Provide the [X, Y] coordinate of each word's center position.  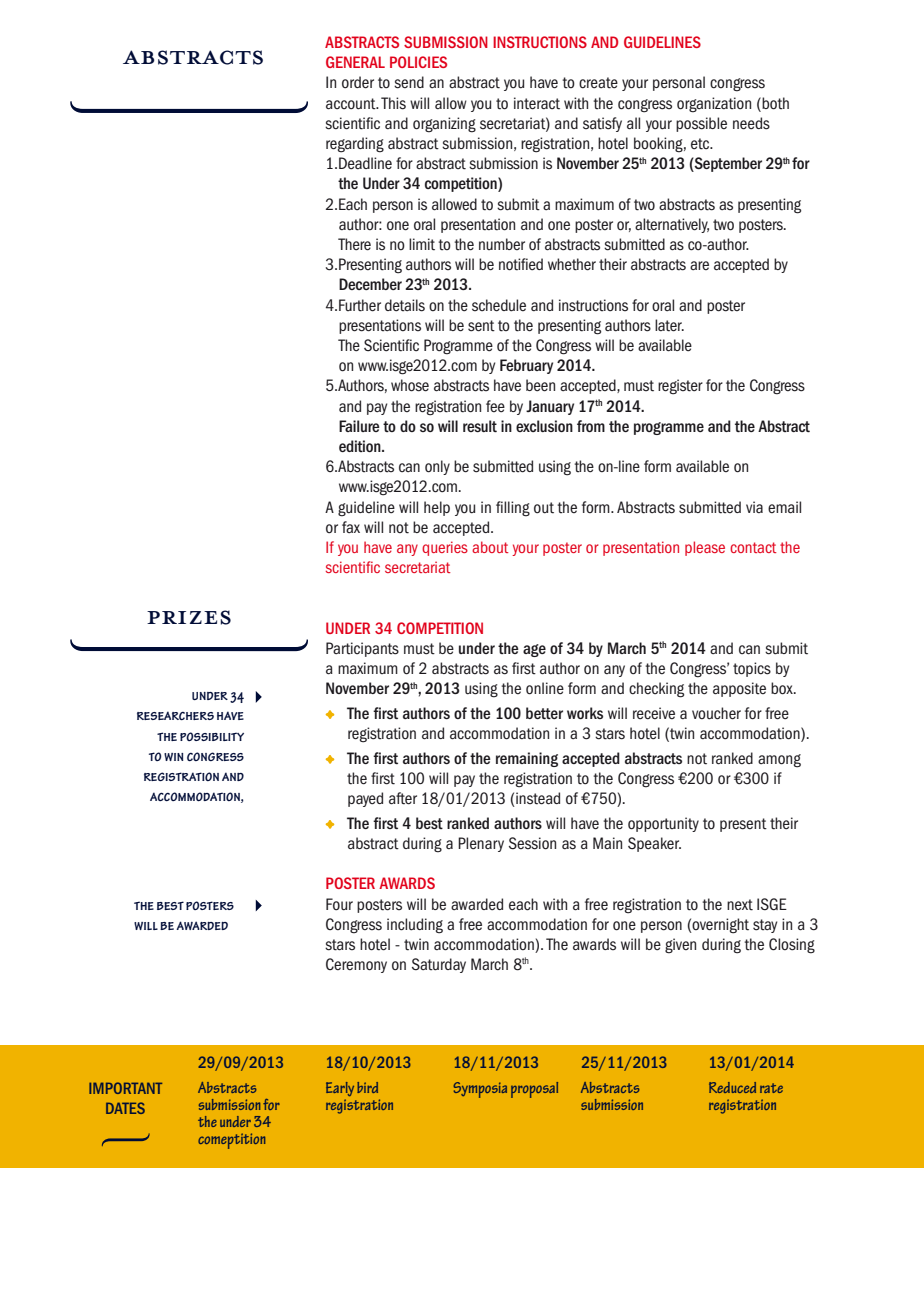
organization [714, 105]
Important [125, 1088]
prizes [189, 617]
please [705, 548]
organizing [444, 125]
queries [445, 548]
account [352, 104]
